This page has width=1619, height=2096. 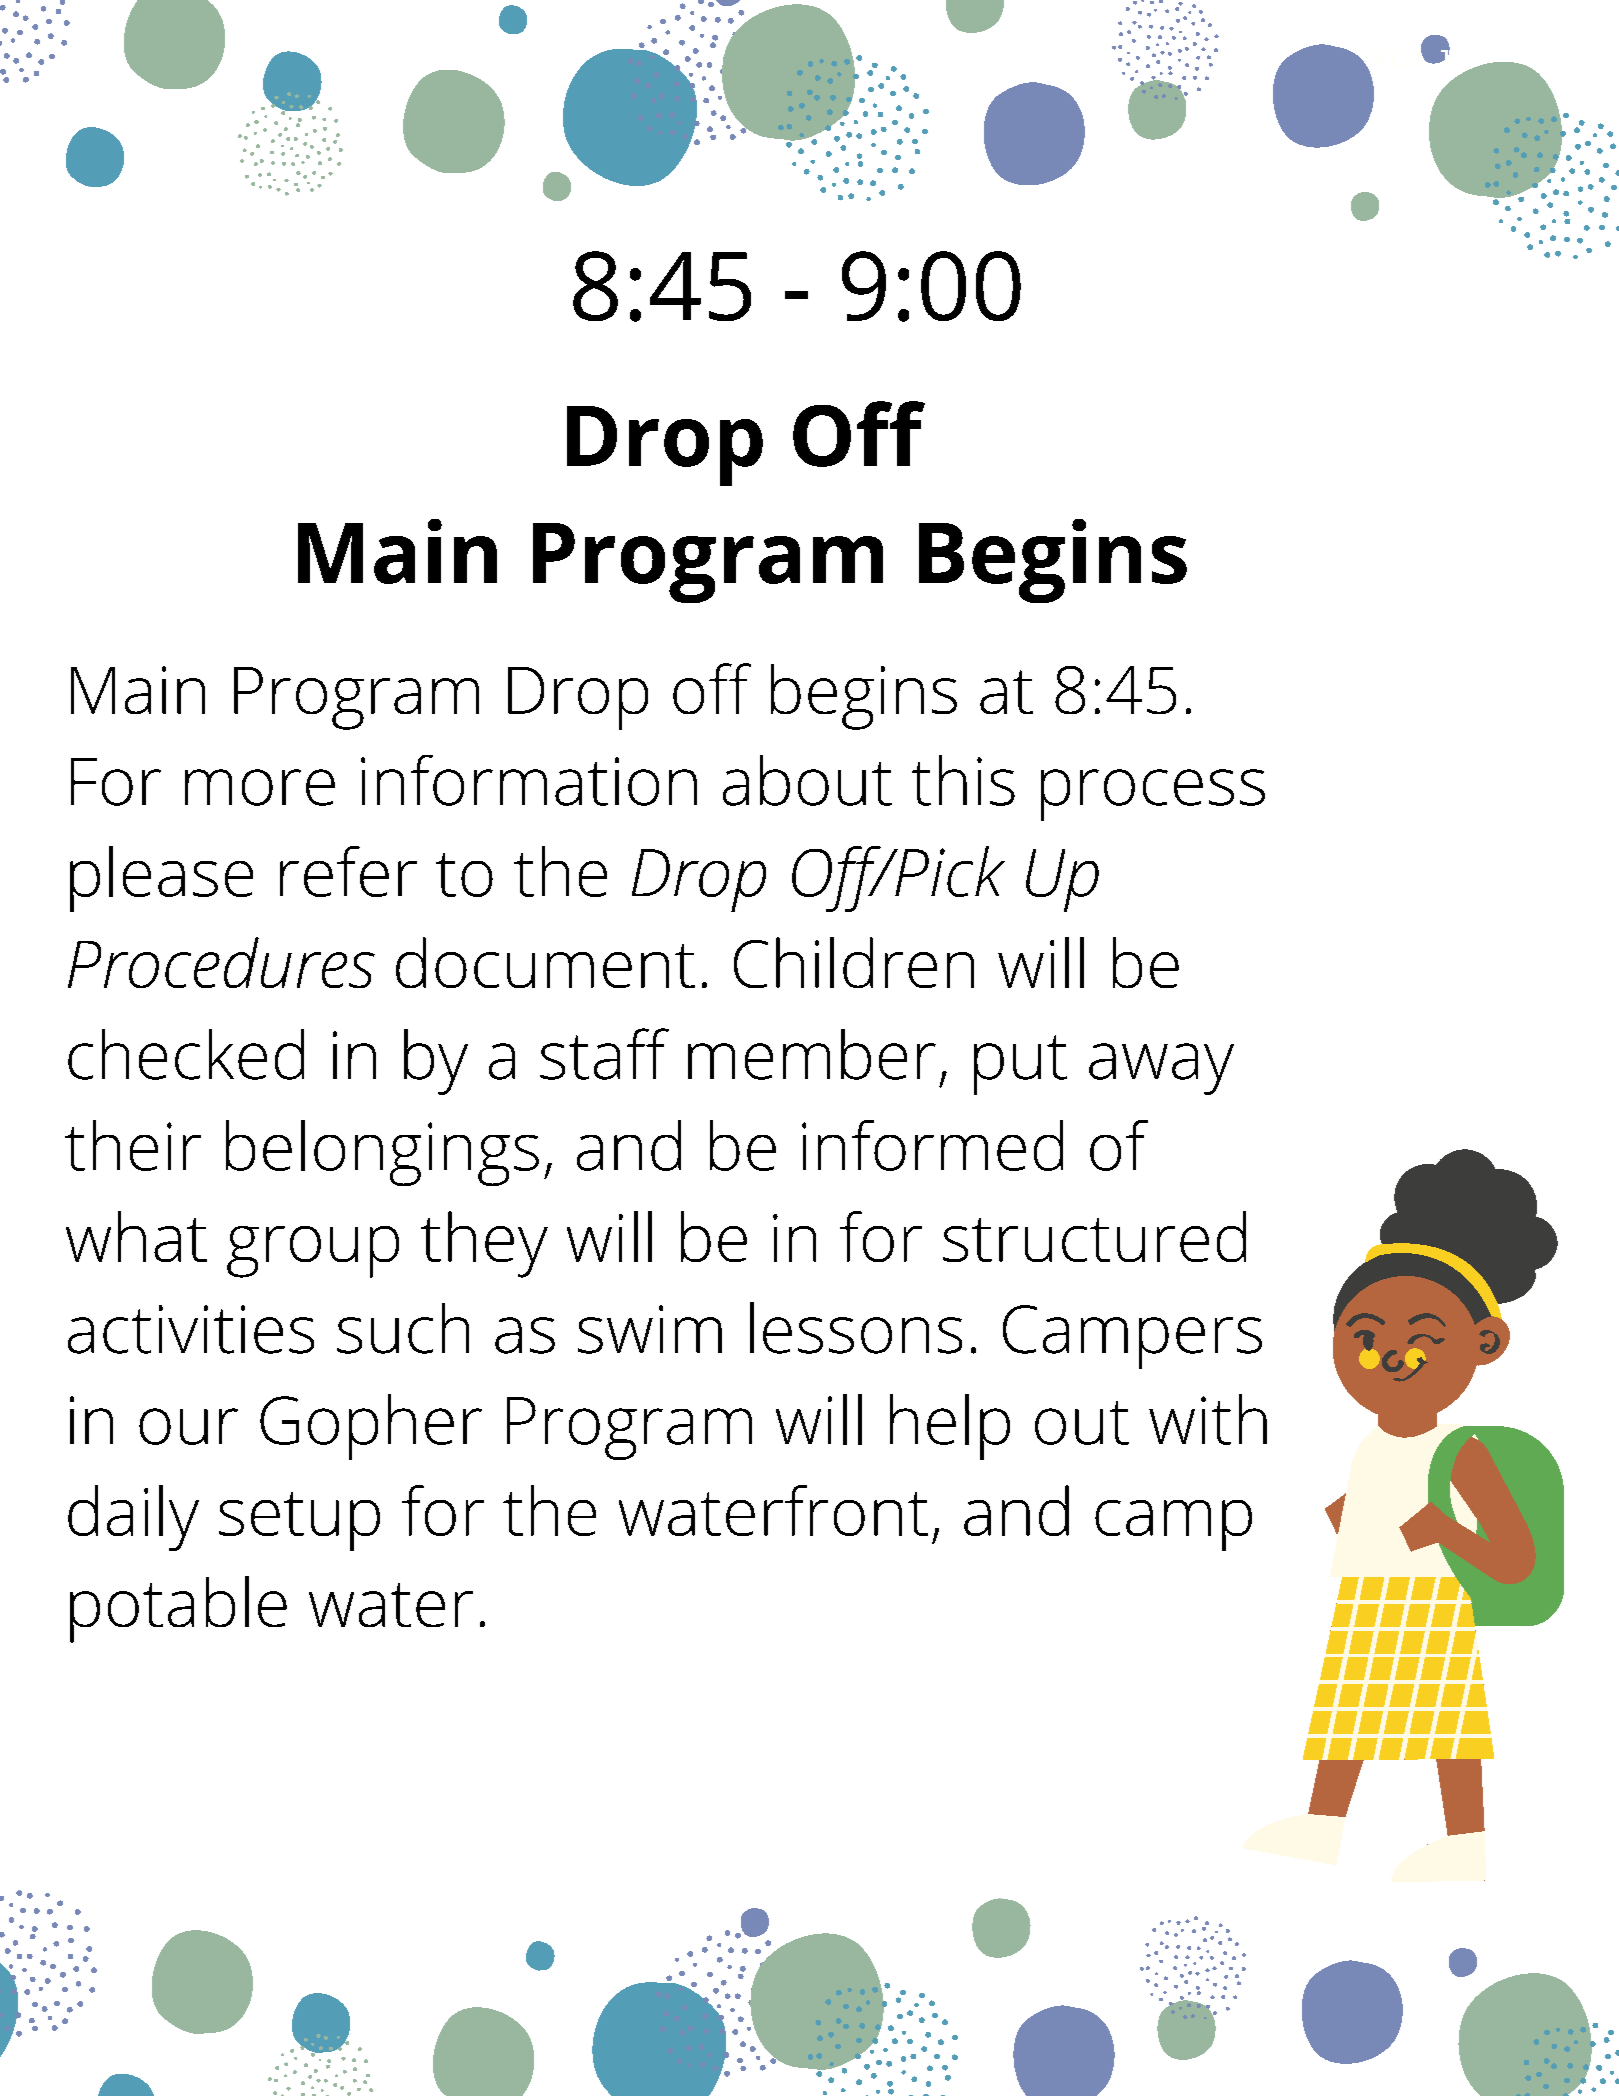 I want to click on about, so click(x=807, y=780).
